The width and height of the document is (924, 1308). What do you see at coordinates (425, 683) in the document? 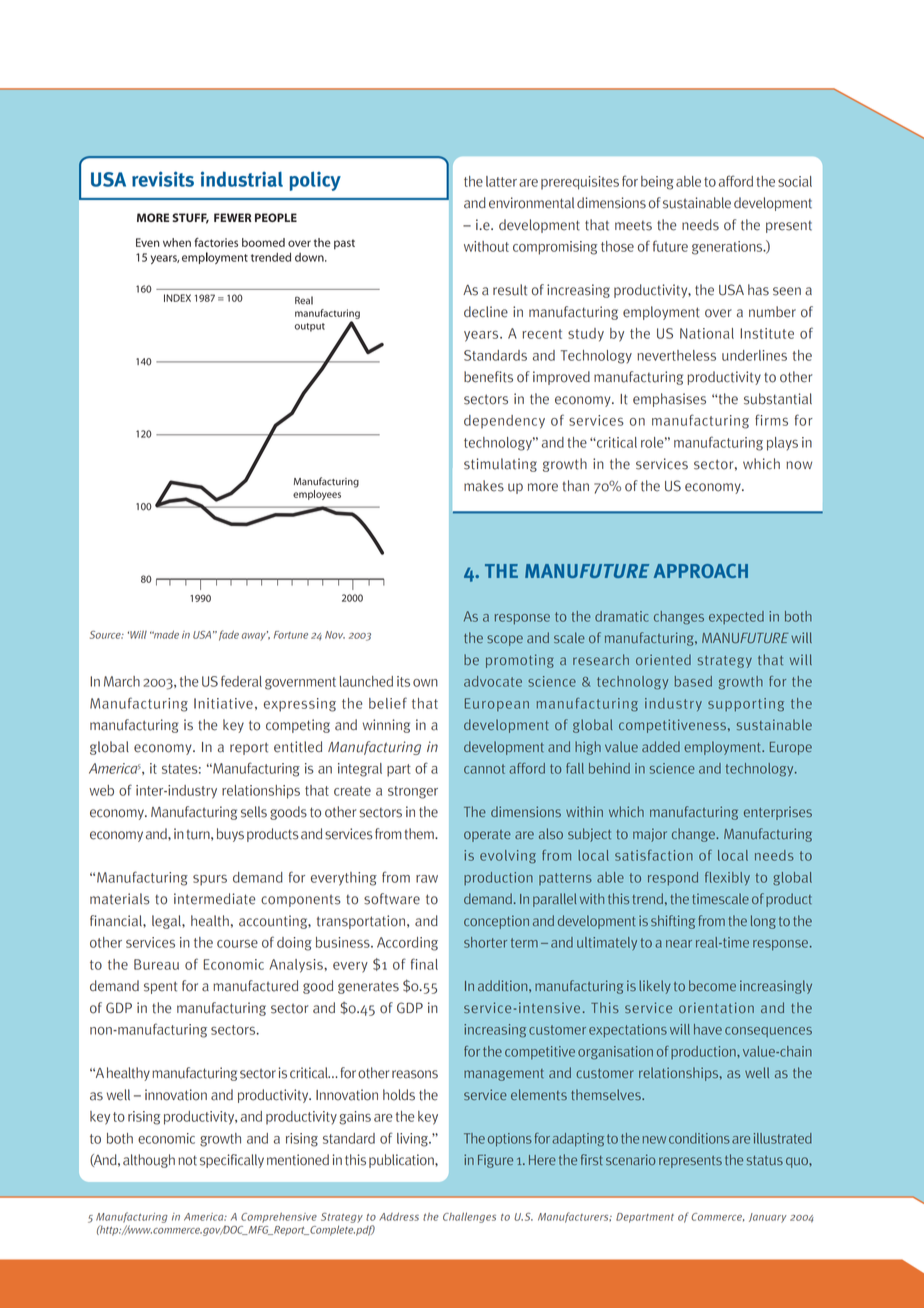
I see `own` at bounding box center [425, 683].
